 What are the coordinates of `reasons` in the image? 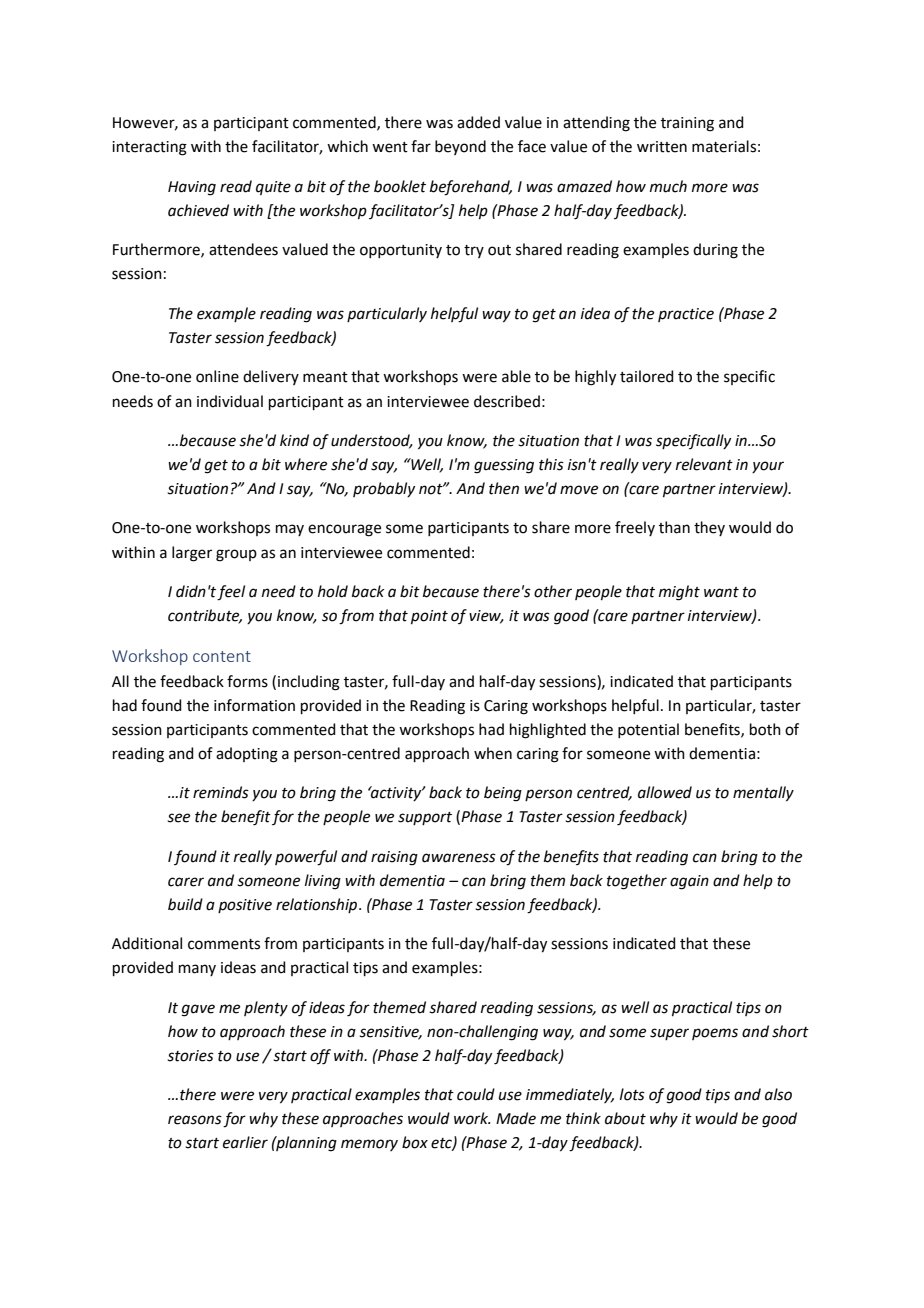 It's located at (195, 1120).
